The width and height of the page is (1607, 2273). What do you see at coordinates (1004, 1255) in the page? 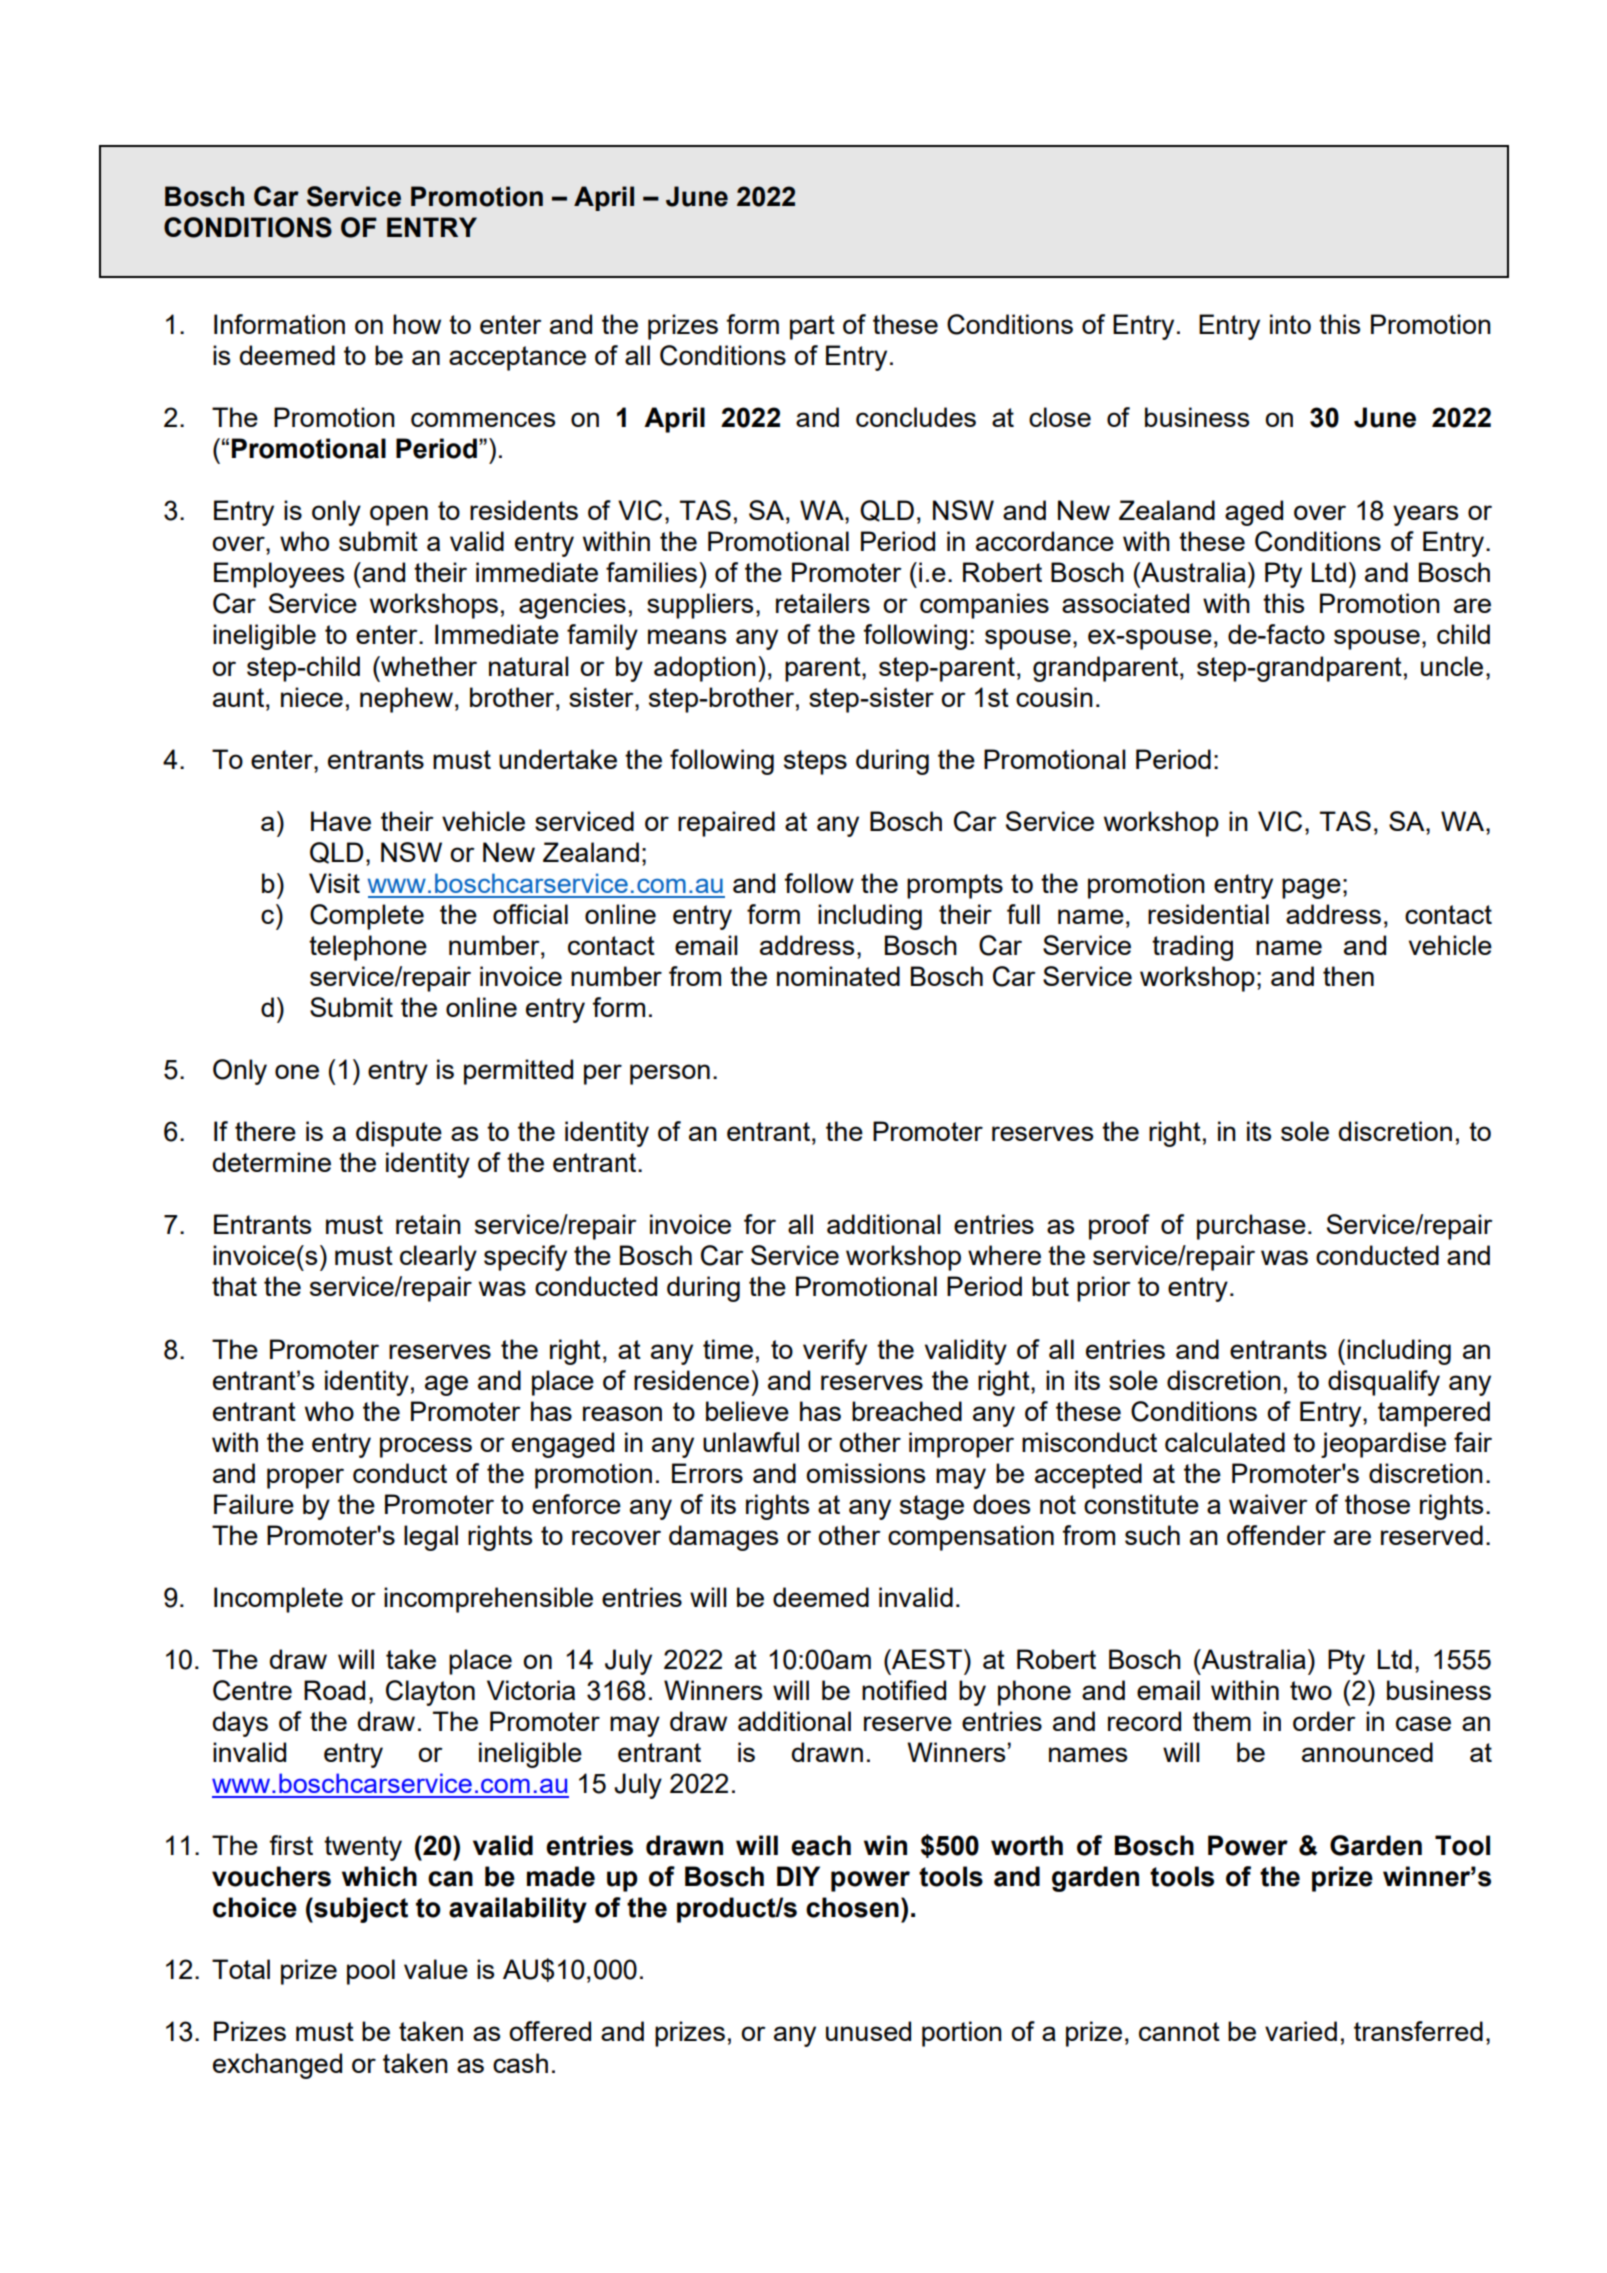
I see `where` at bounding box center [1004, 1255].
